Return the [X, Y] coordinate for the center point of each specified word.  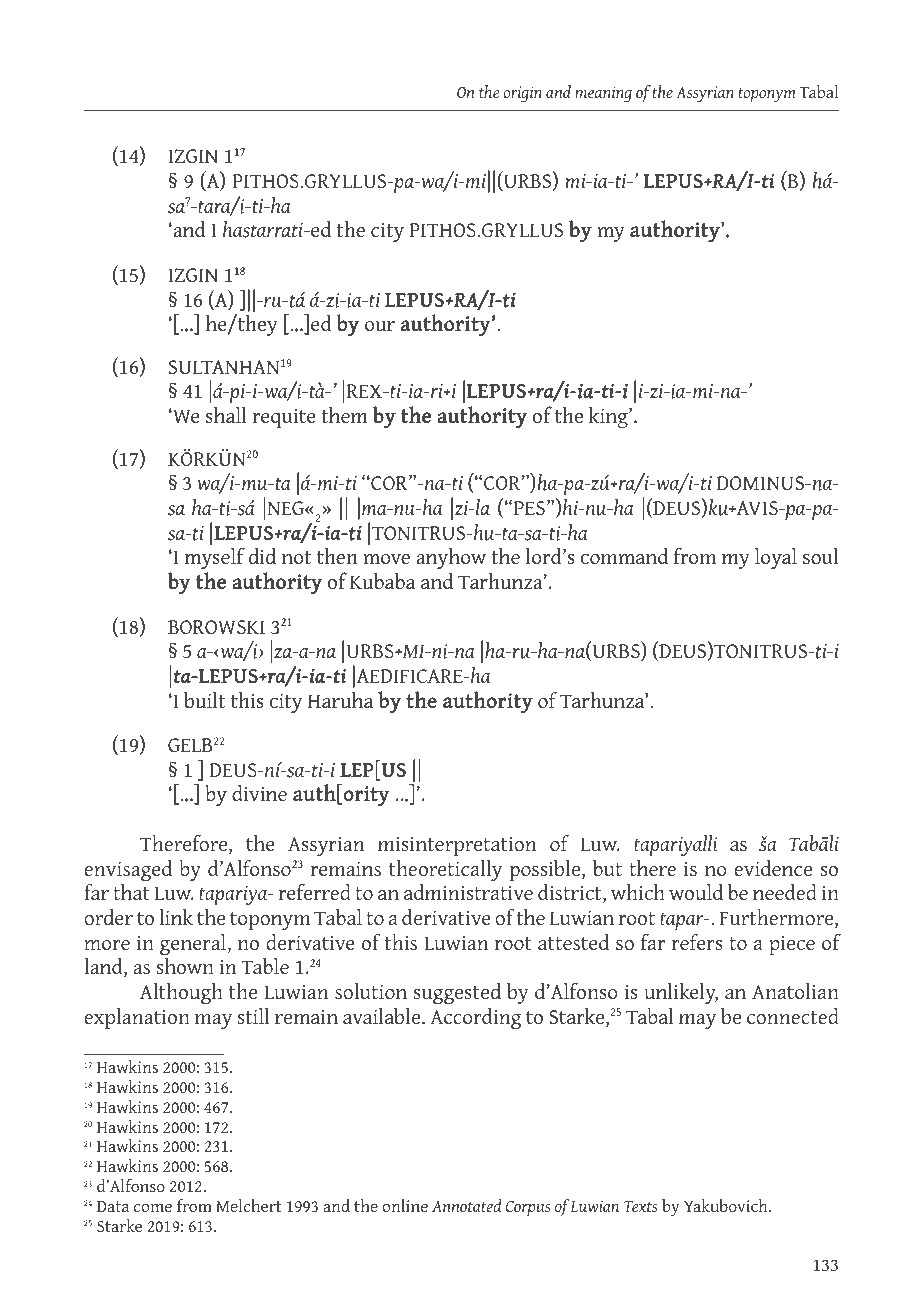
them [344, 415]
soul [821, 556]
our [380, 326]
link [176, 916]
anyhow [451, 560]
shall [226, 415]
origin [522, 94]
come [153, 1208]
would [696, 892]
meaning [603, 94]
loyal [776, 558]
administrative [468, 892]
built [205, 700]
